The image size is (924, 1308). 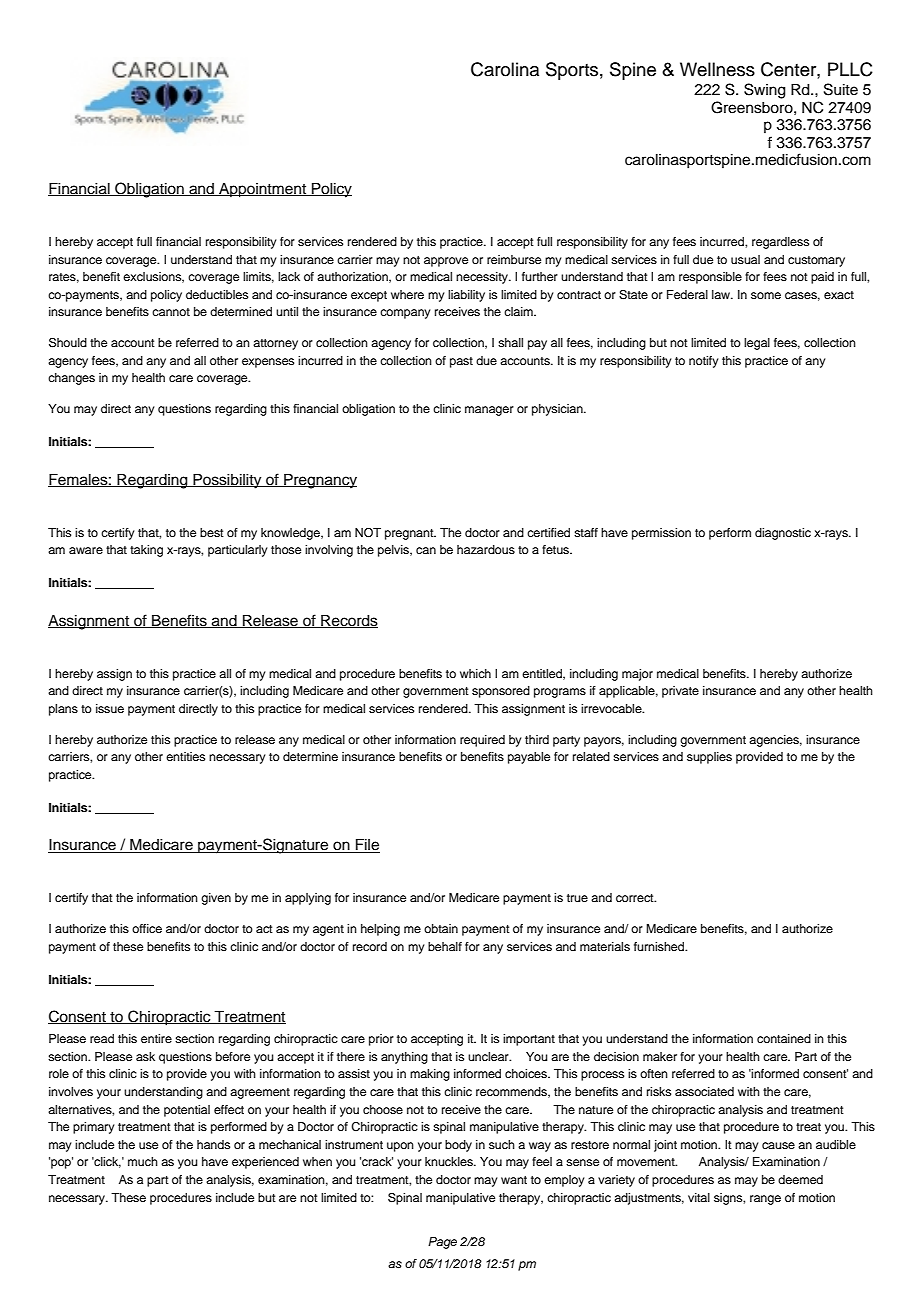 What do you see at coordinates (446, 262) in the screenshot?
I see `approve` at bounding box center [446, 262].
